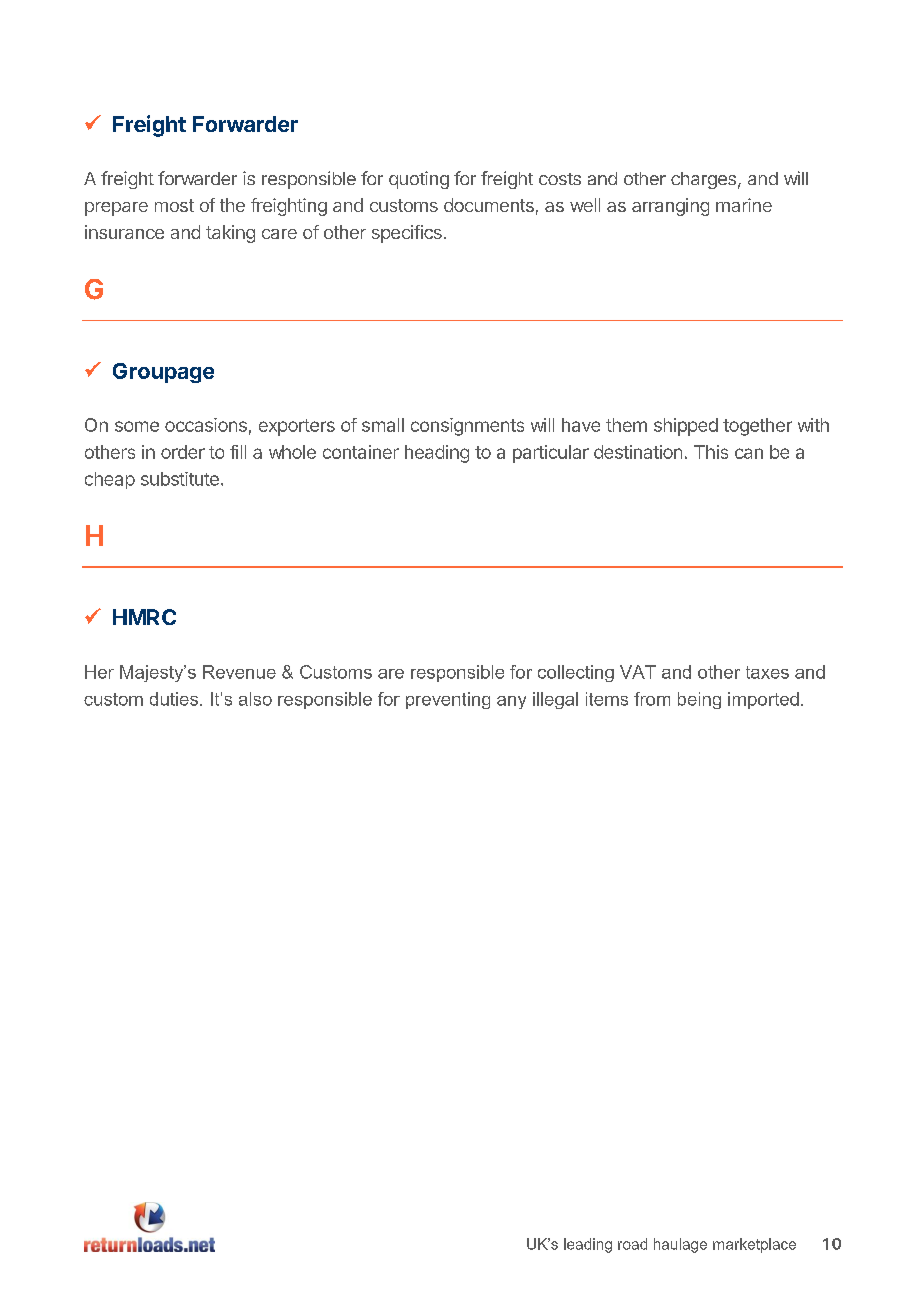 The height and width of the screenshot is (1308, 924). What do you see at coordinates (588, 1245) in the screenshot?
I see `leading` at bounding box center [588, 1245].
